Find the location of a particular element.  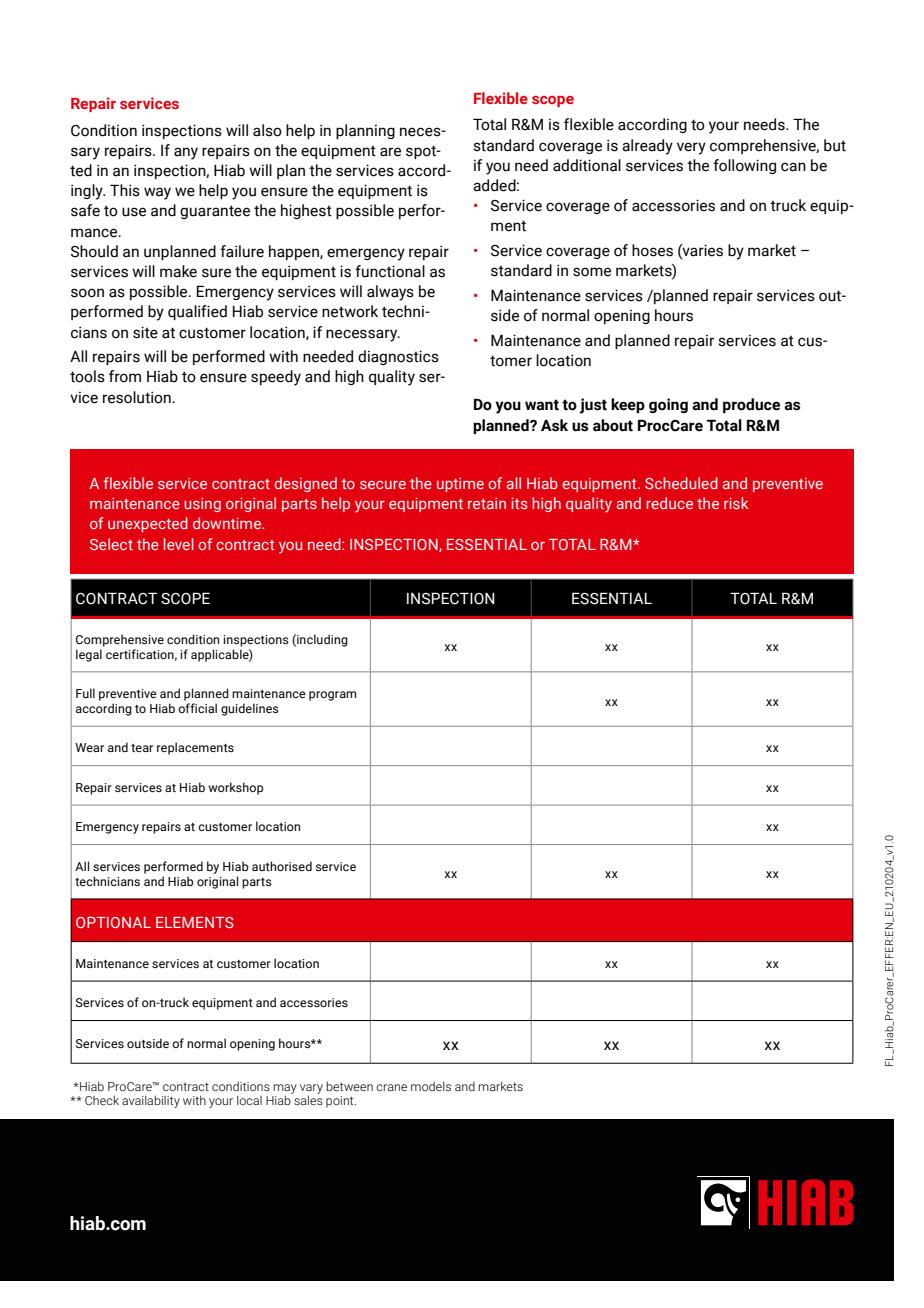

any is located at coordinates (186, 153).
